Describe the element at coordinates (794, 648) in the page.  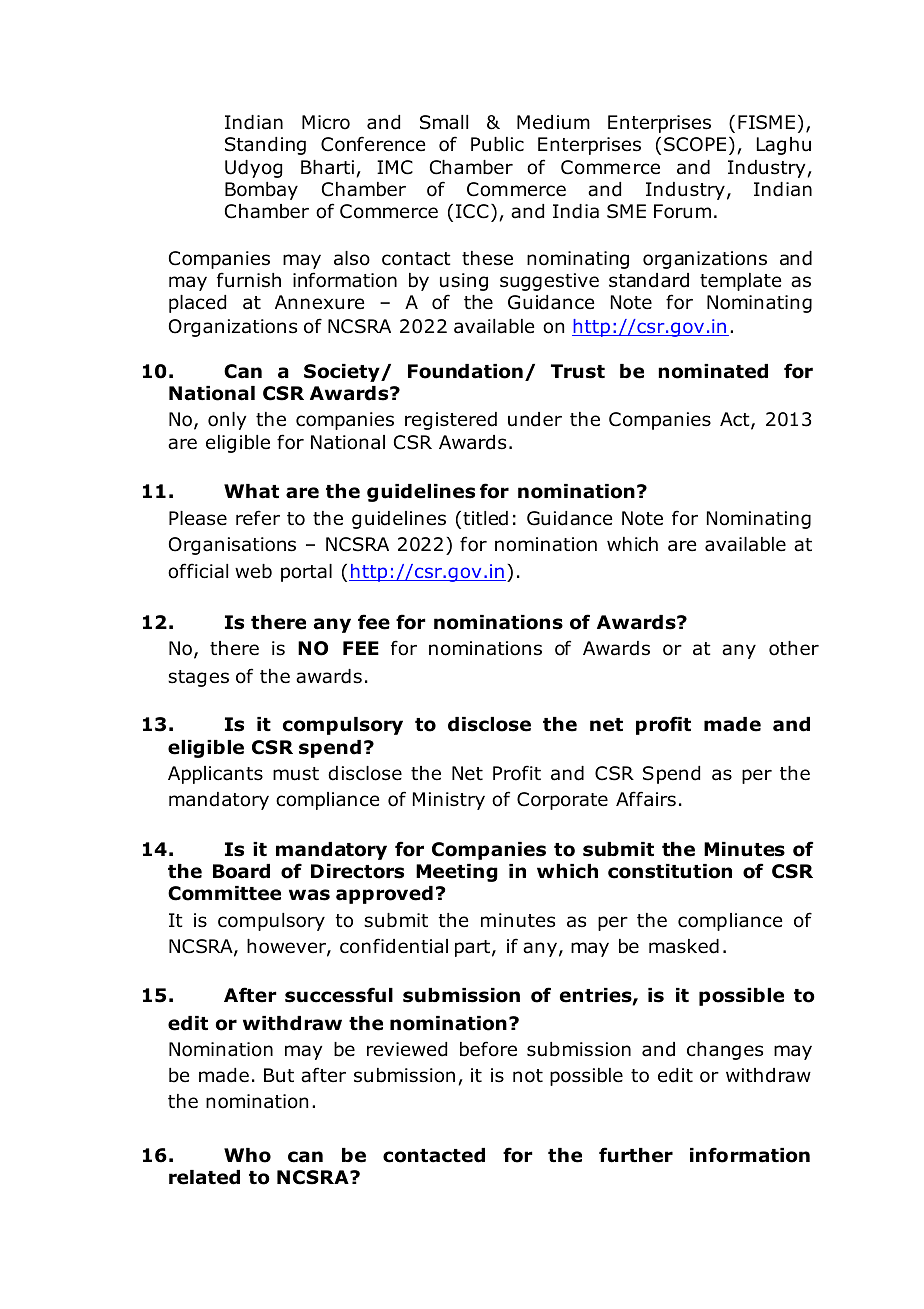
I see `other` at that location.
